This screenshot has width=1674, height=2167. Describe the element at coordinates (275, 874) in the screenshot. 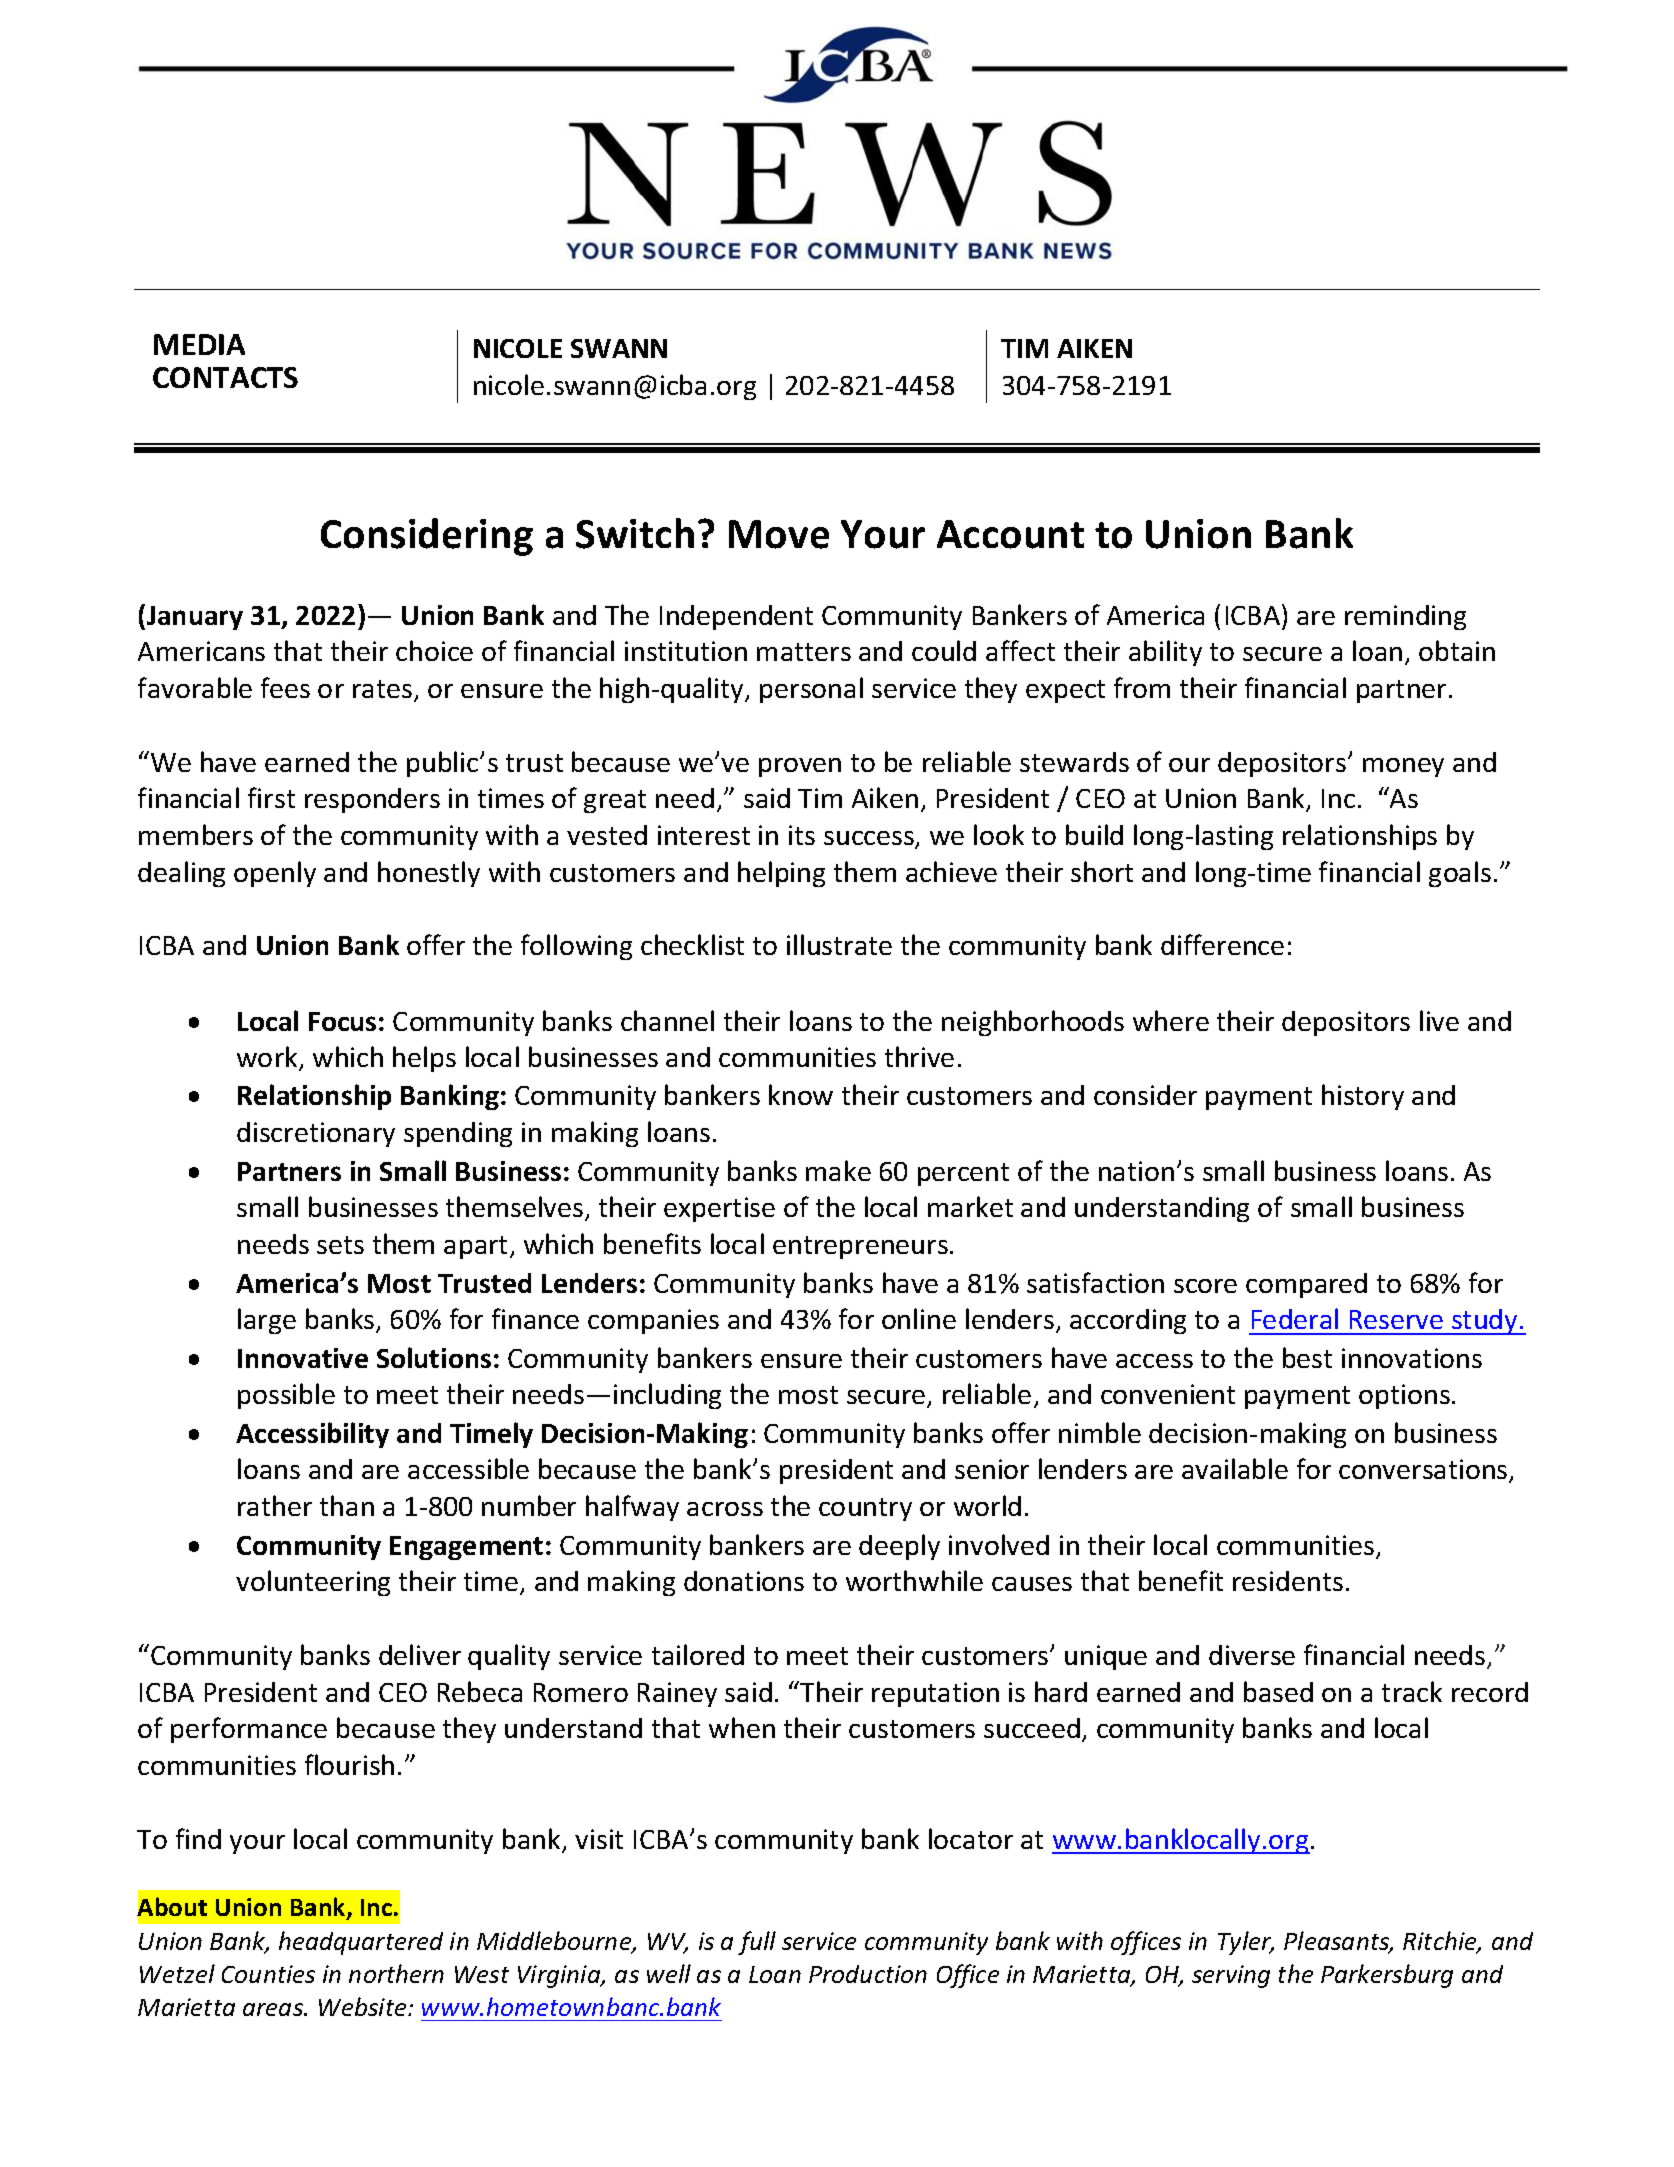

I see `openly` at that location.
